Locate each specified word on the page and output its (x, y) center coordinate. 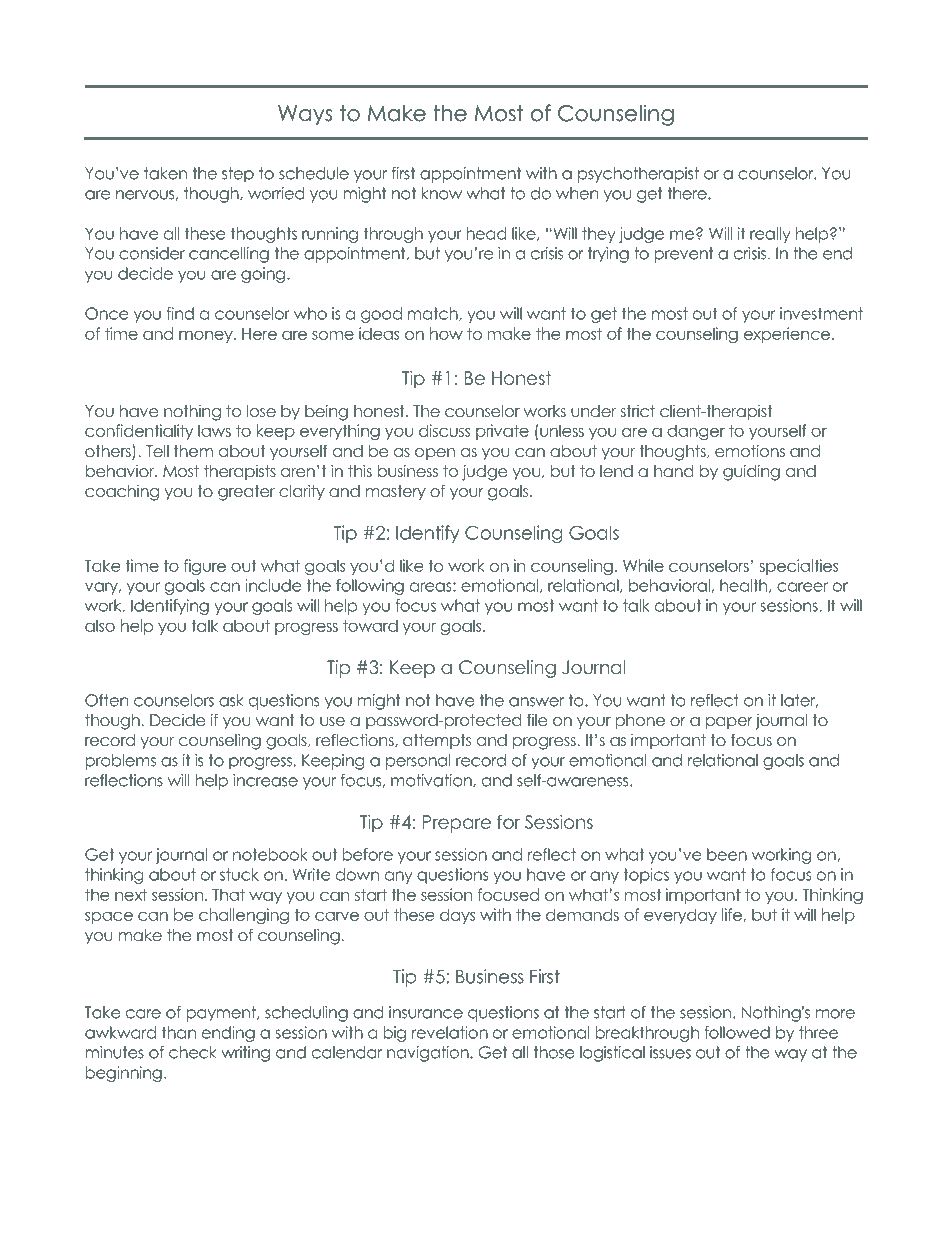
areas (432, 587)
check (193, 1052)
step (238, 175)
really (770, 235)
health (745, 586)
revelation (450, 1032)
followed (737, 1032)
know (441, 193)
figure (205, 567)
